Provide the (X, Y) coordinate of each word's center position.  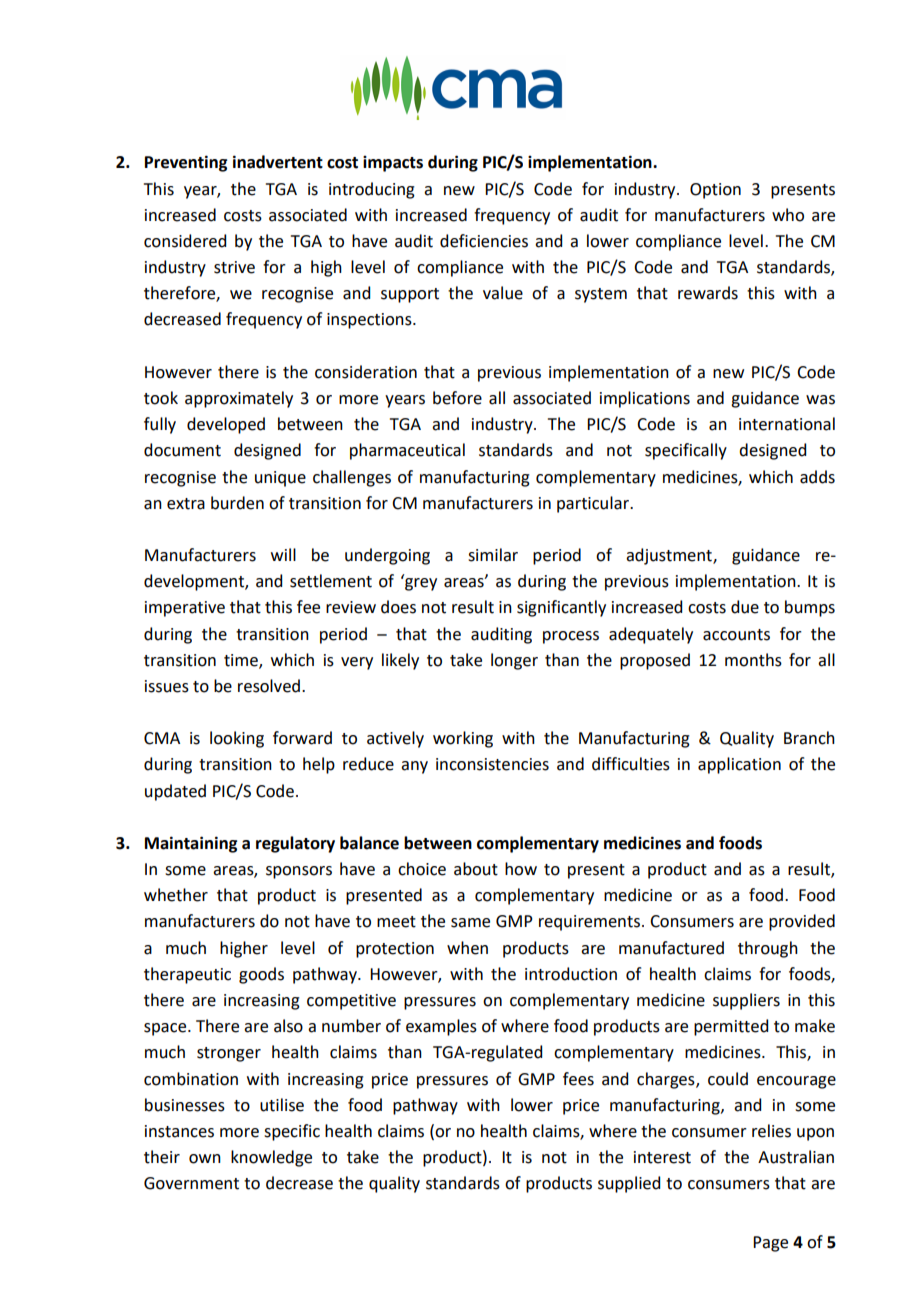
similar (493, 555)
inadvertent (278, 162)
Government (191, 1183)
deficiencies (484, 241)
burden (237, 503)
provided (802, 922)
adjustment (670, 556)
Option (715, 191)
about (476, 869)
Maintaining (191, 844)
